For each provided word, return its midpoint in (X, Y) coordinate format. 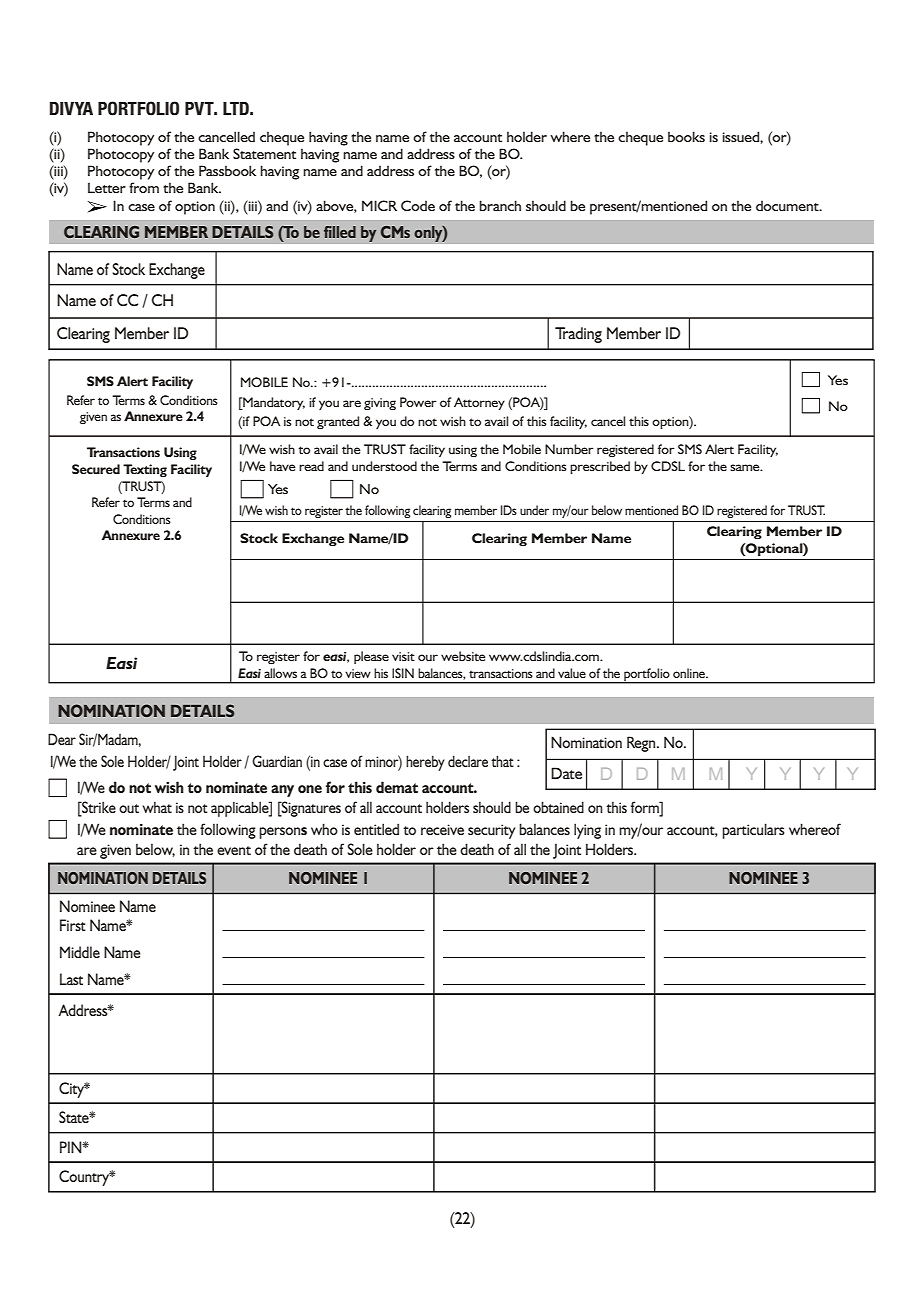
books (686, 136)
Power (418, 402)
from (144, 187)
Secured (96, 469)
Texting (145, 470)
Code (418, 205)
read (311, 466)
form (646, 807)
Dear (62, 739)
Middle (80, 952)
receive (442, 829)
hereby (425, 763)
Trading (578, 335)
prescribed (600, 467)
